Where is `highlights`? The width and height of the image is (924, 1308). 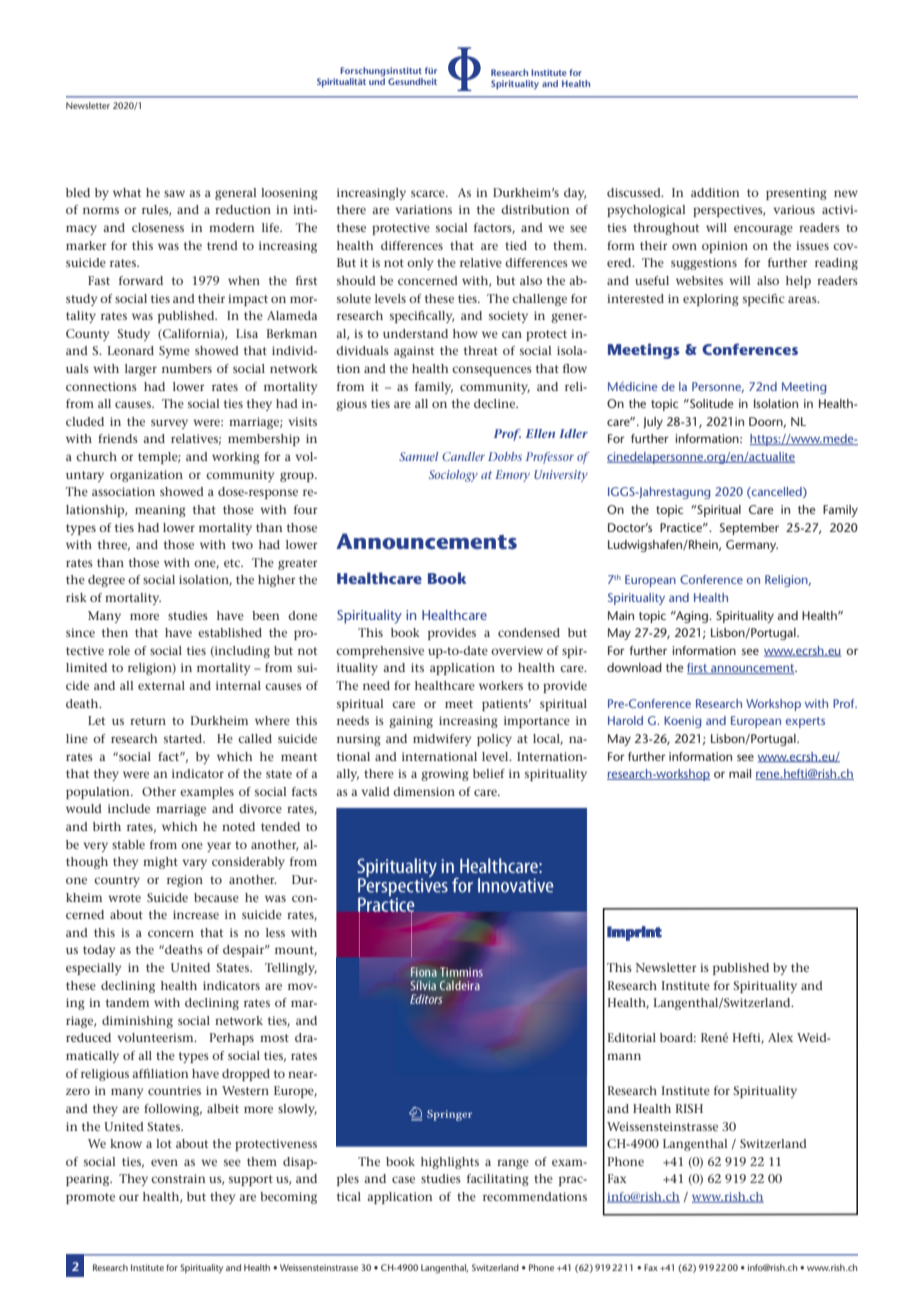
highlights is located at coordinates (450, 1163).
